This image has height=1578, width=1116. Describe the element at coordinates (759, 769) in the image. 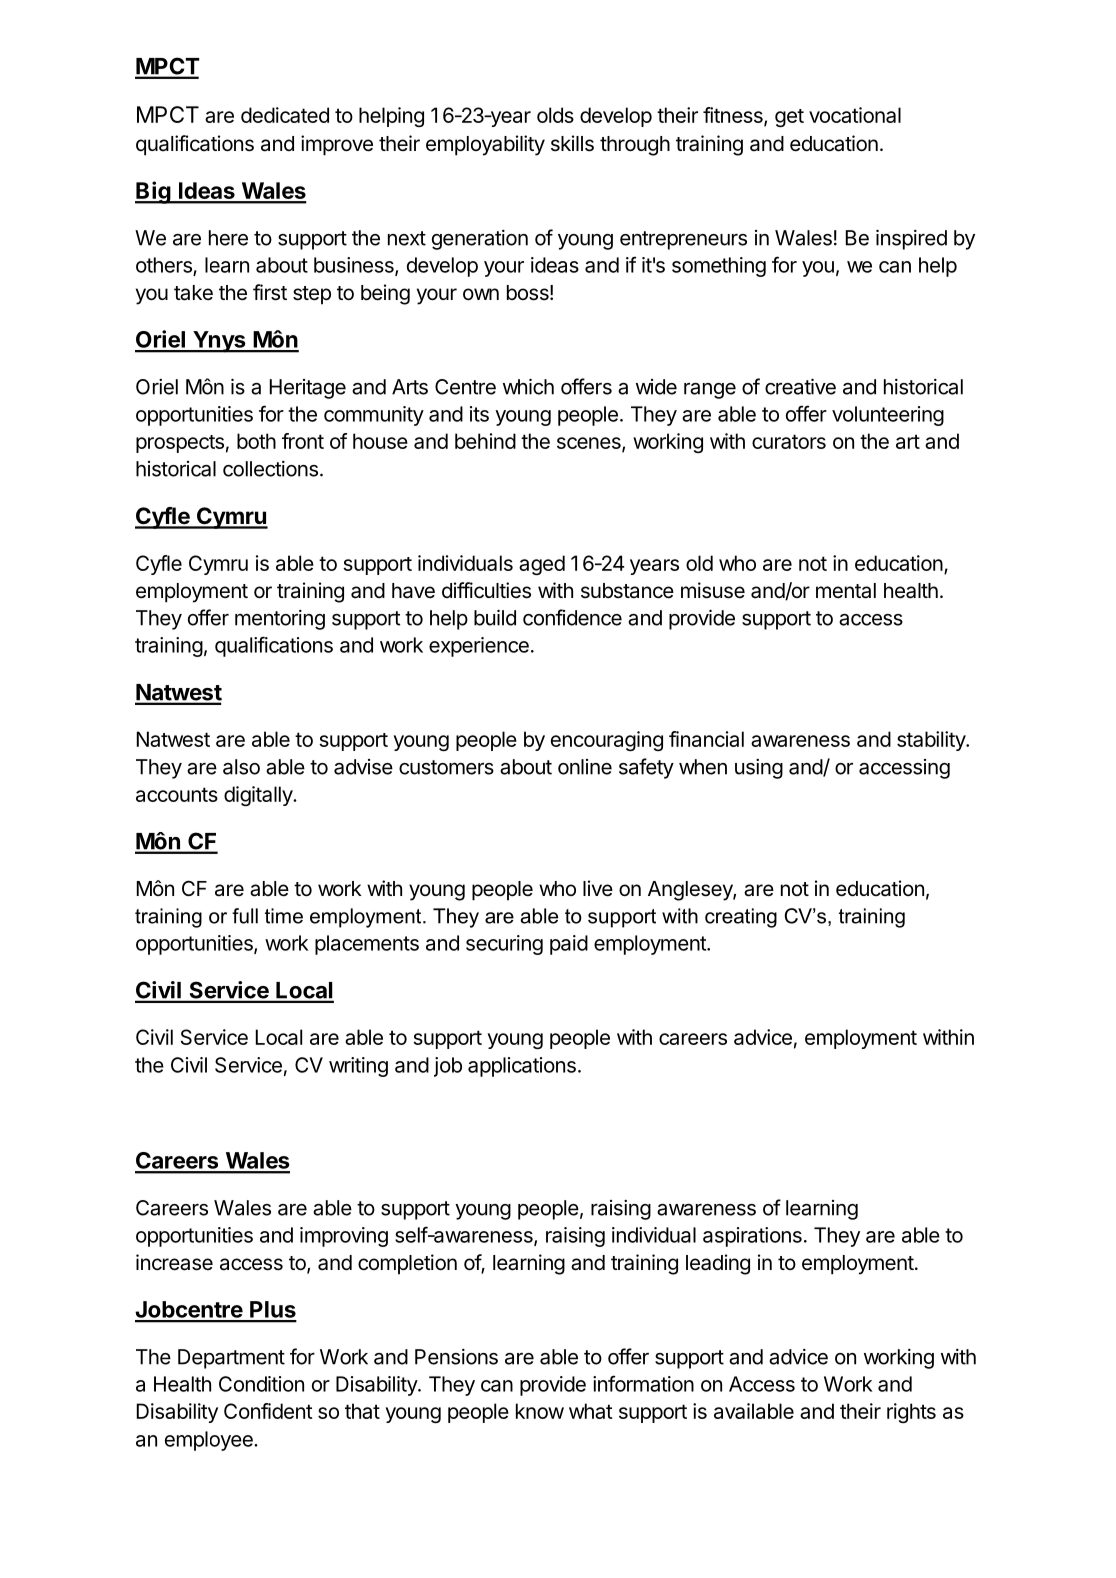

I see `using` at that location.
